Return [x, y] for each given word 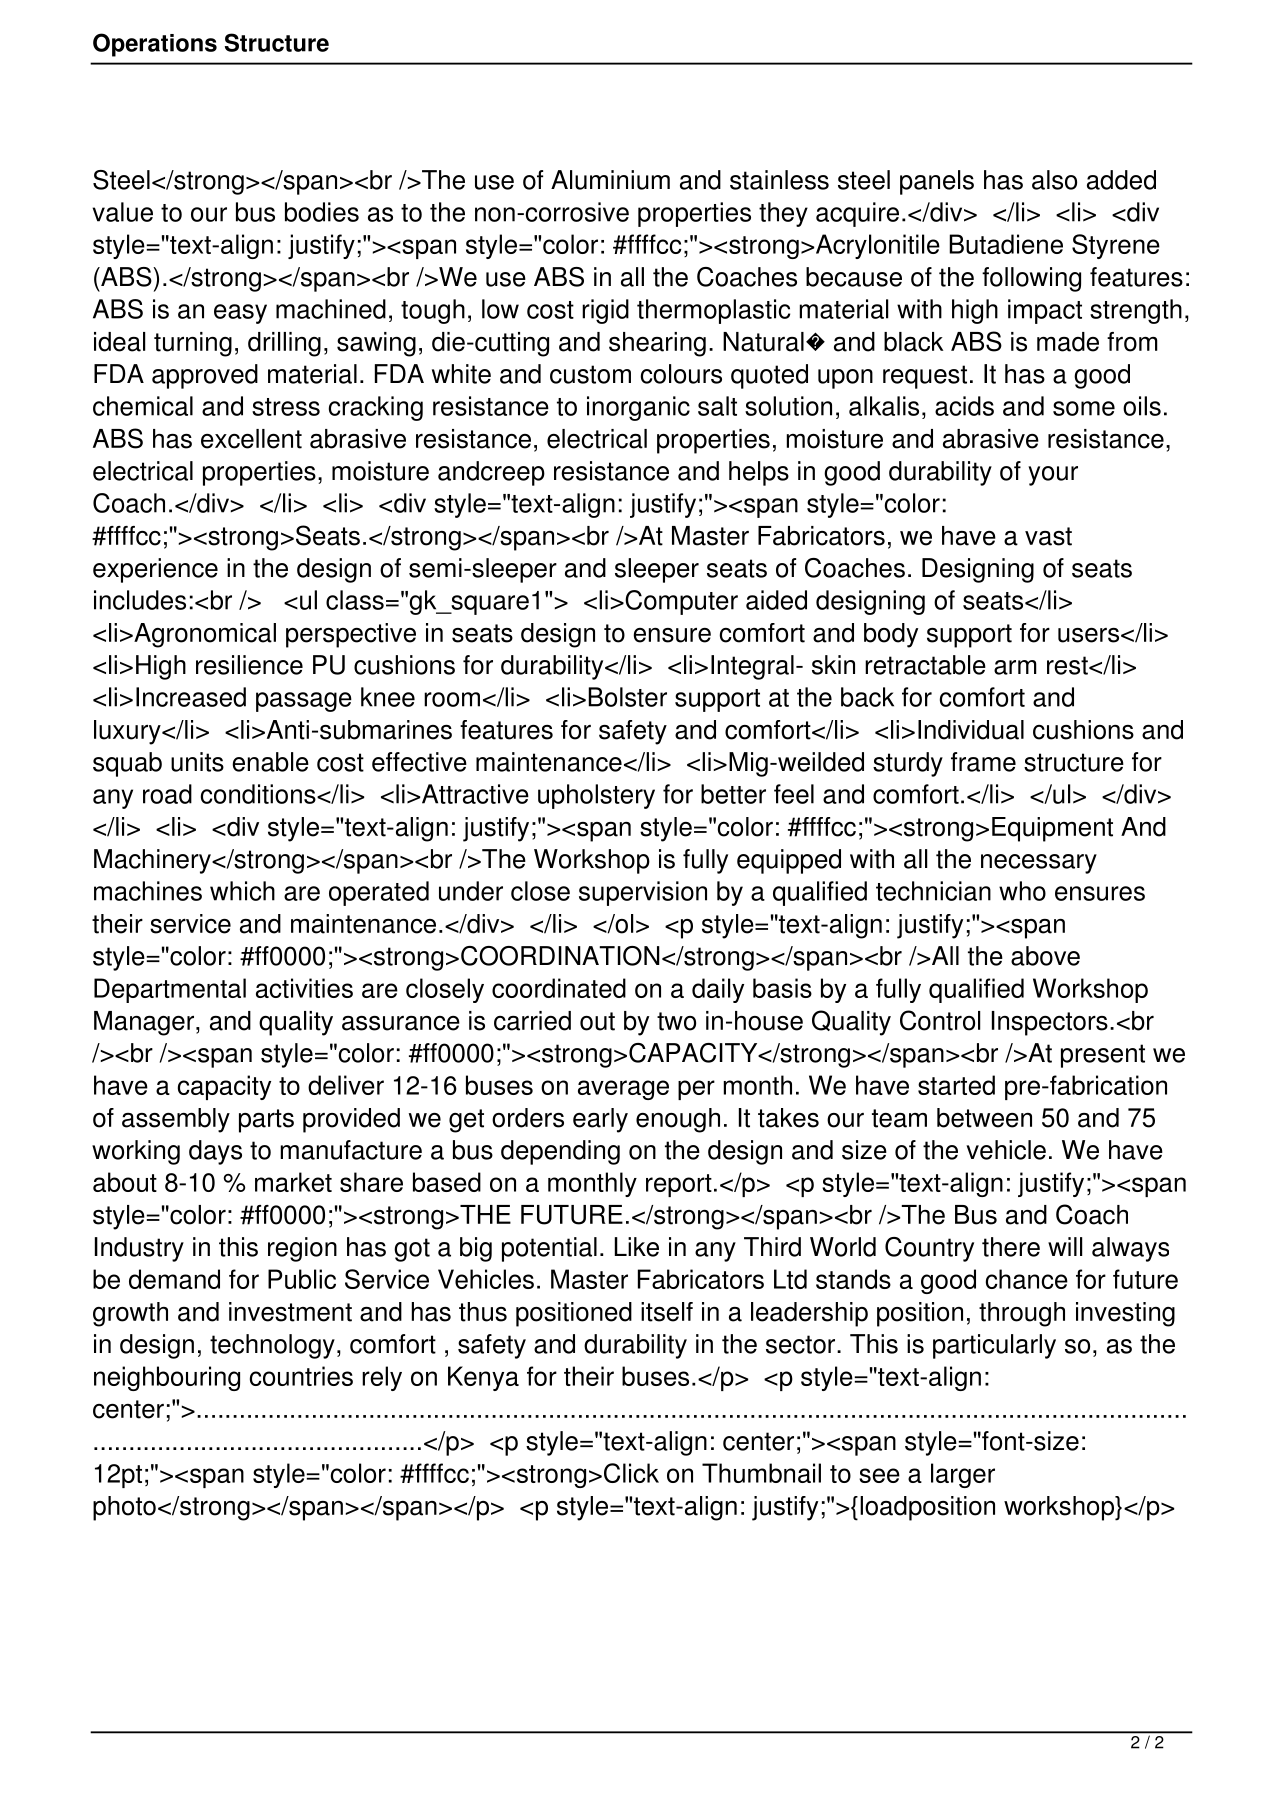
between [984, 1118]
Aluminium [610, 180]
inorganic [638, 408]
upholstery [596, 796]
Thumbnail [761, 1473]
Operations [155, 45]
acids [964, 406]
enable [270, 762]
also [1054, 180]
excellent [251, 439]
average [623, 1090]
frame [983, 762]
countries [301, 1376]
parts [266, 1121]
